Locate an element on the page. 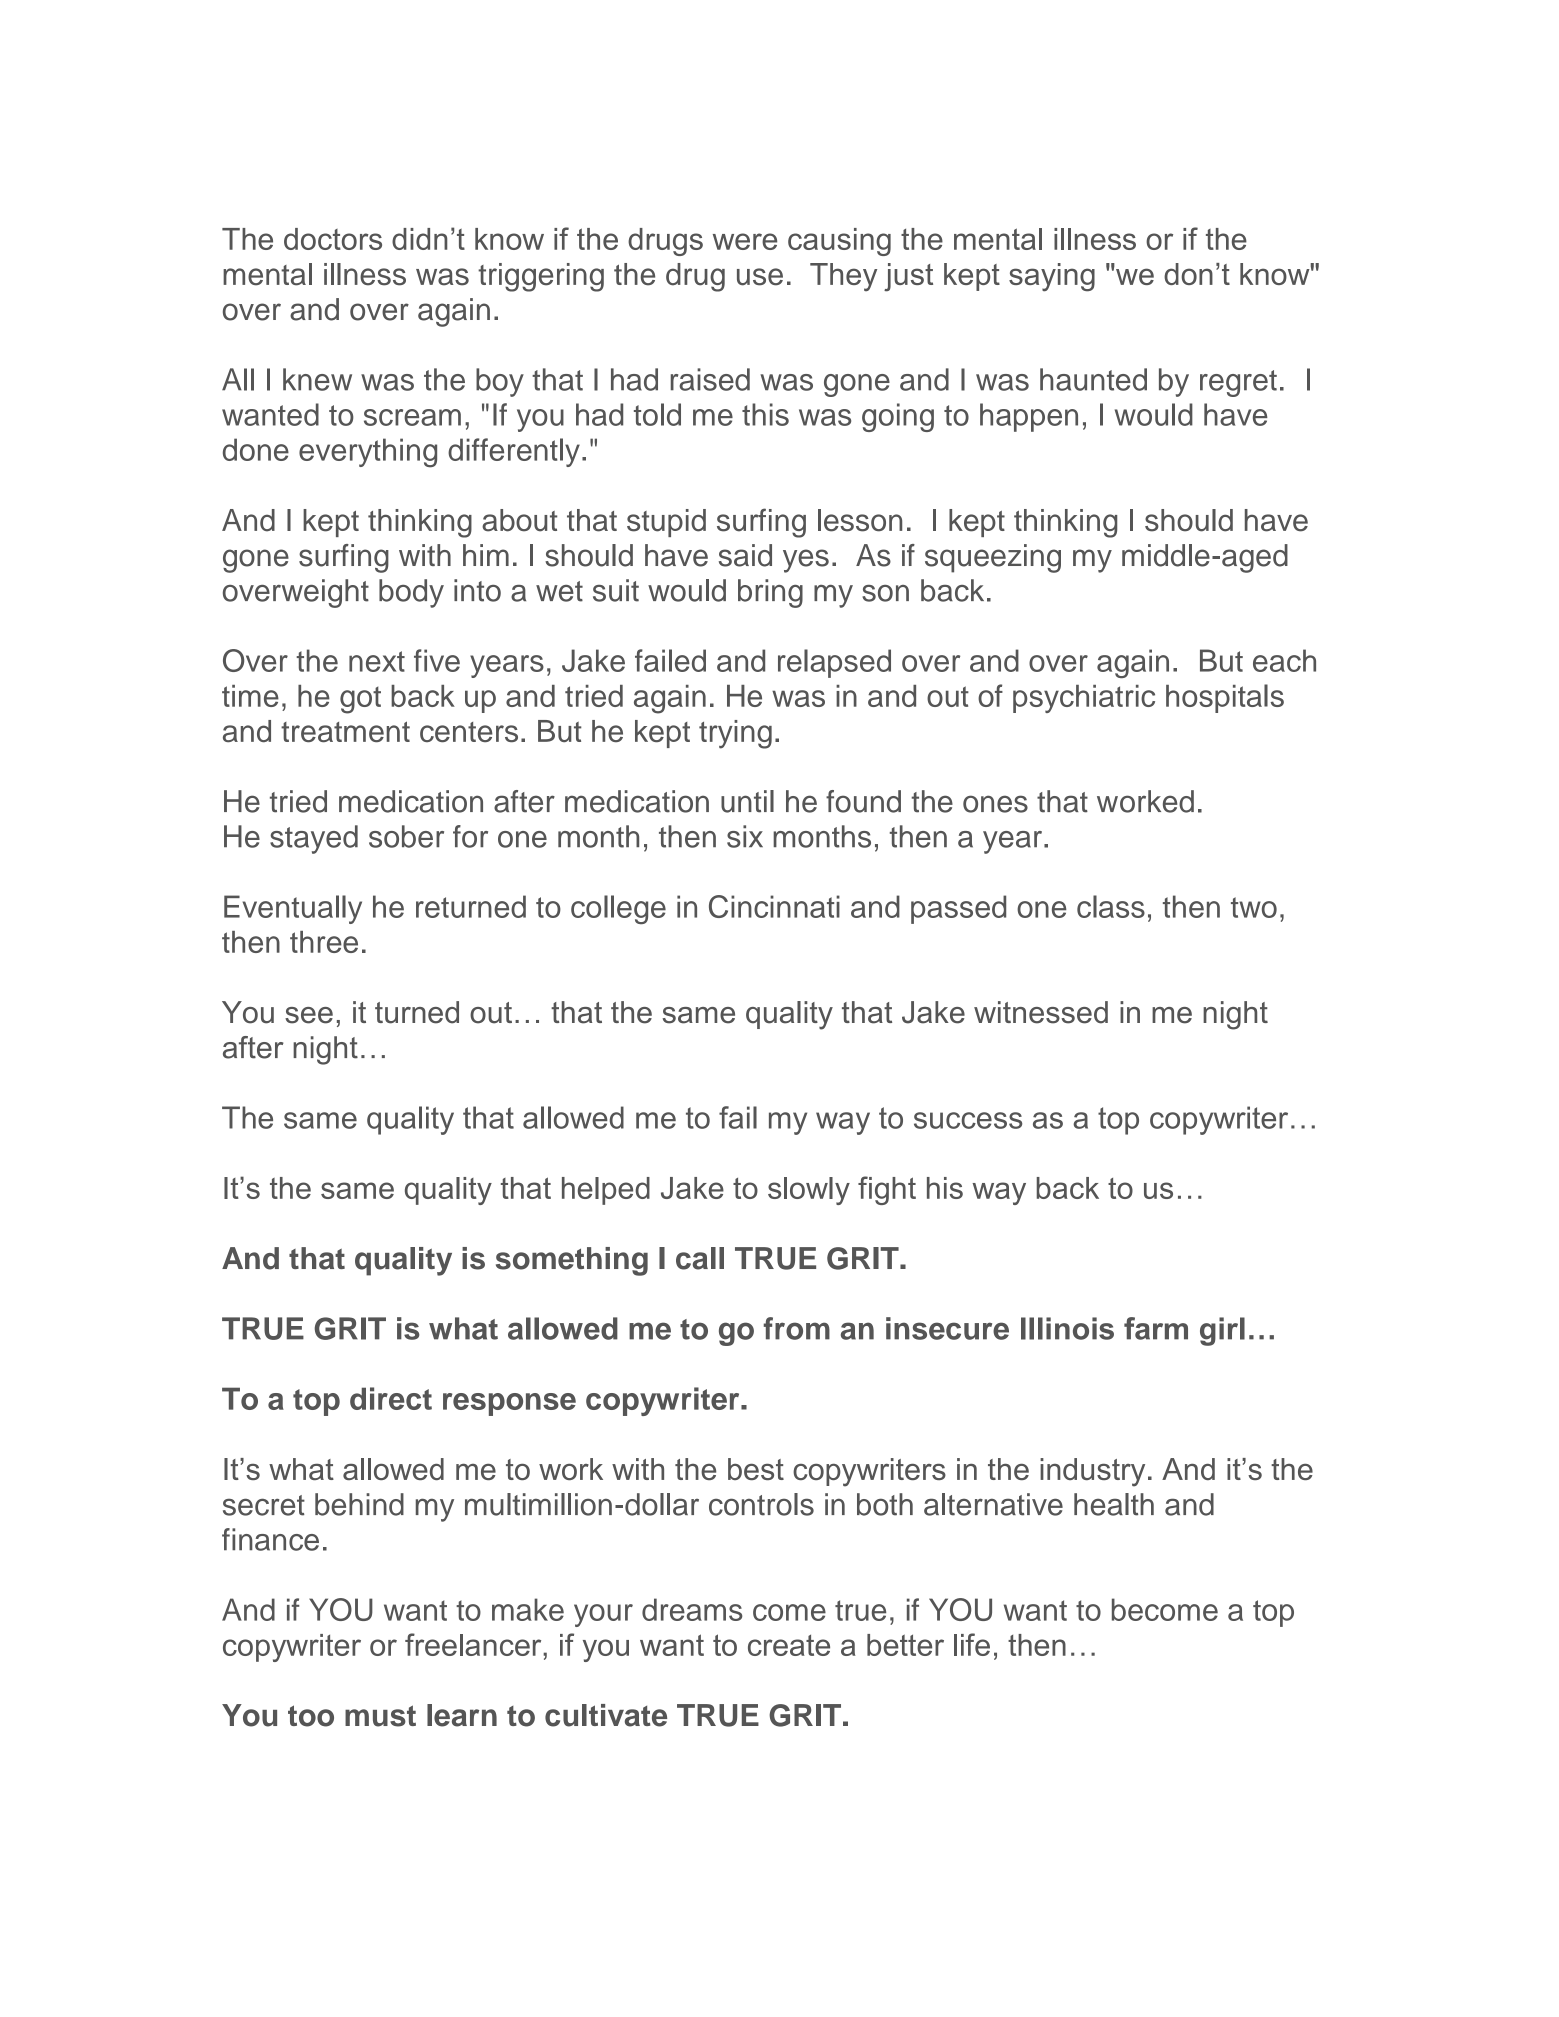  use is located at coordinates (760, 277).
